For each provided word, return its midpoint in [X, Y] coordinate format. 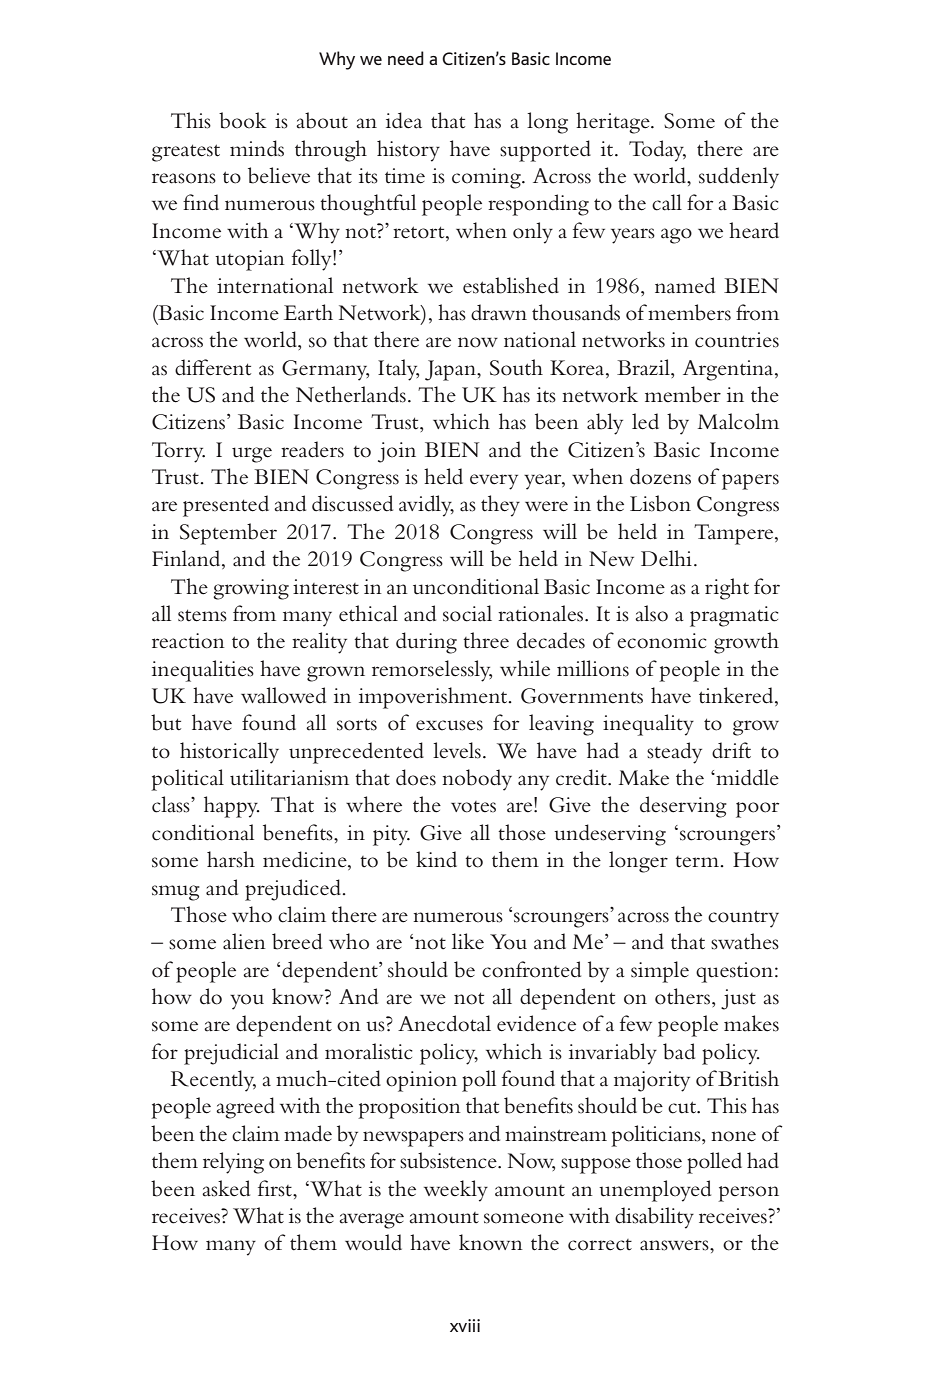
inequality [648, 725]
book [243, 120]
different [213, 367]
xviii [465, 1325]
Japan [451, 370]
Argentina [729, 370]
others [684, 996]
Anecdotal [444, 1023]
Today [657, 151]
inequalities [203, 671]
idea [404, 120]
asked [226, 1188]
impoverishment [434, 698]
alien [244, 941]
